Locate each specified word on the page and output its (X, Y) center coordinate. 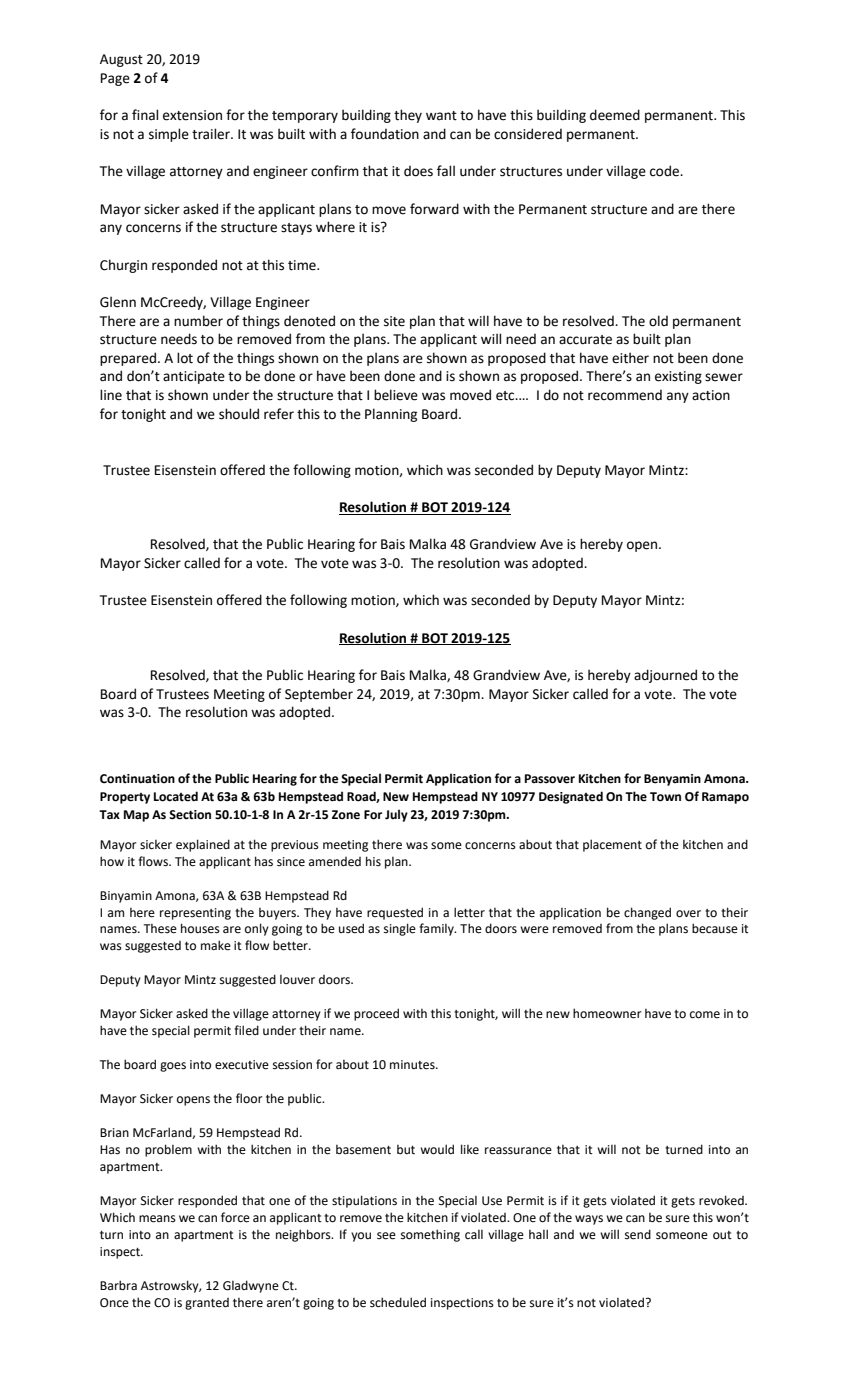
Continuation (137, 779)
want (441, 116)
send (638, 1234)
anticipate (194, 377)
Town (665, 797)
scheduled (398, 1302)
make (216, 945)
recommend (625, 395)
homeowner (607, 1013)
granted (207, 1304)
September (319, 695)
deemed (615, 115)
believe (396, 395)
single (400, 929)
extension (192, 115)
